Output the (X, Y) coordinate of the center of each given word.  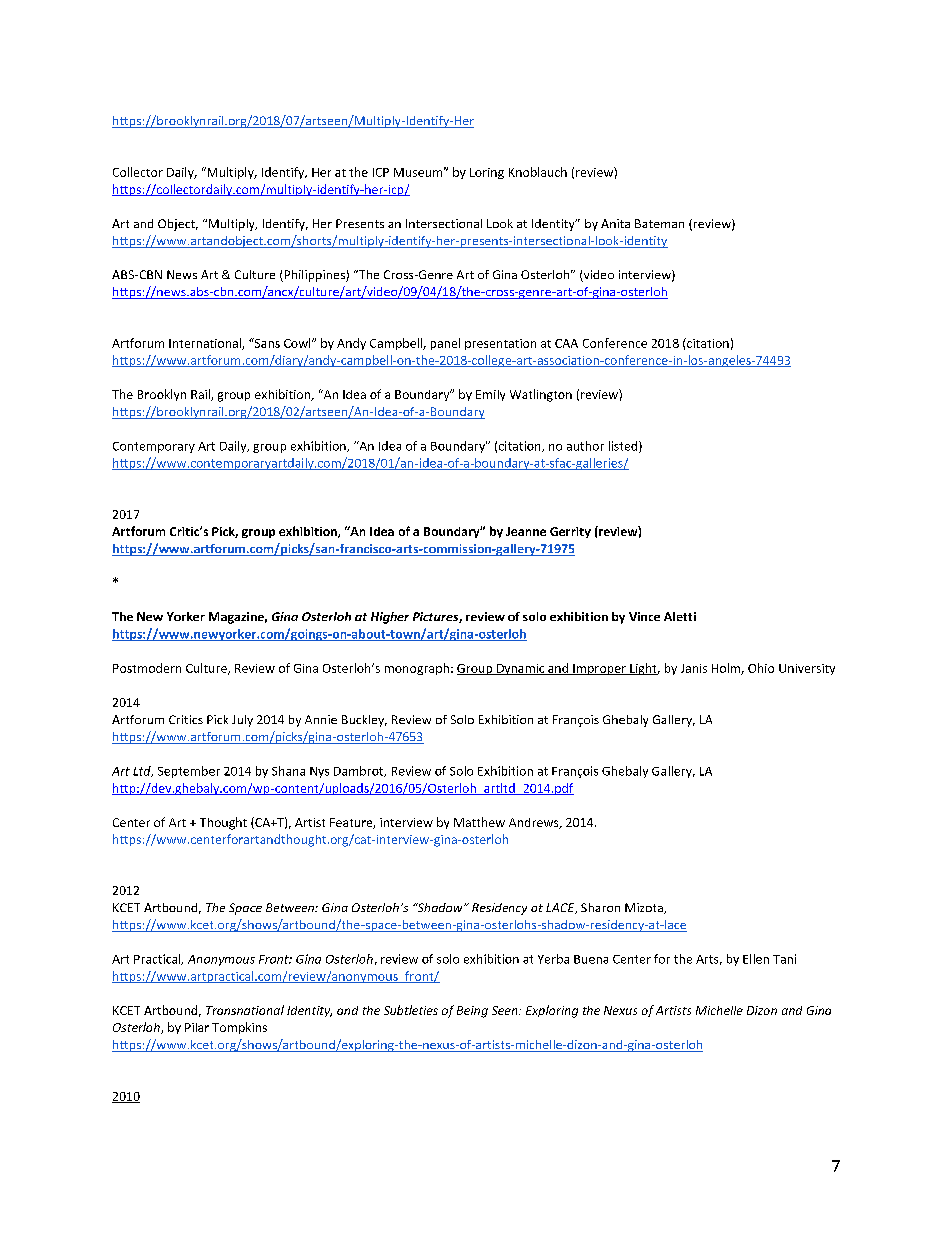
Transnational (245, 1010)
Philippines (314, 276)
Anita (615, 223)
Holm (727, 669)
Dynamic (521, 669)
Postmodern (147, 668)
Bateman (659, 223)
